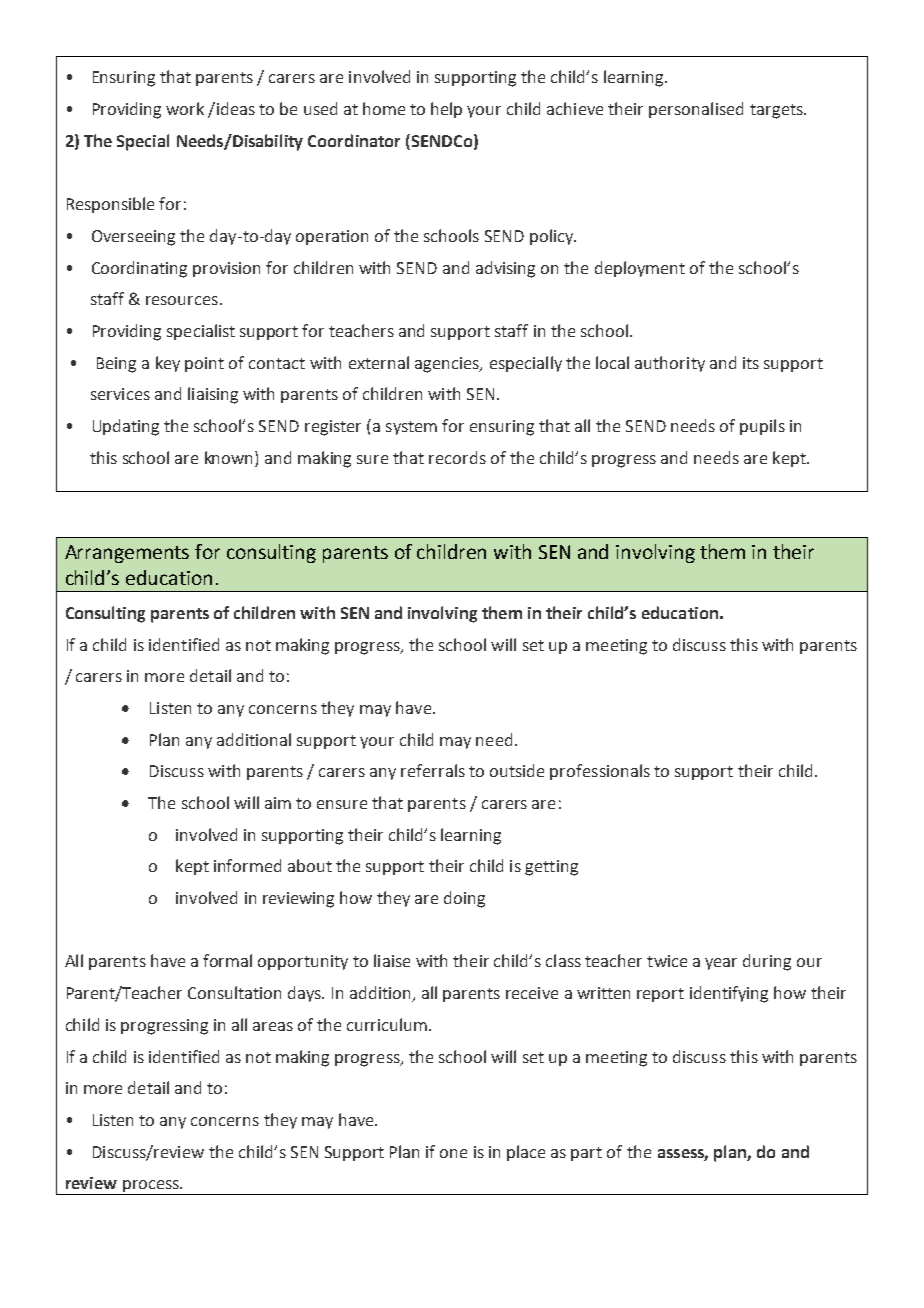  Describe the element at coordinates (446, 110) in the document. I see `help` at that location.
